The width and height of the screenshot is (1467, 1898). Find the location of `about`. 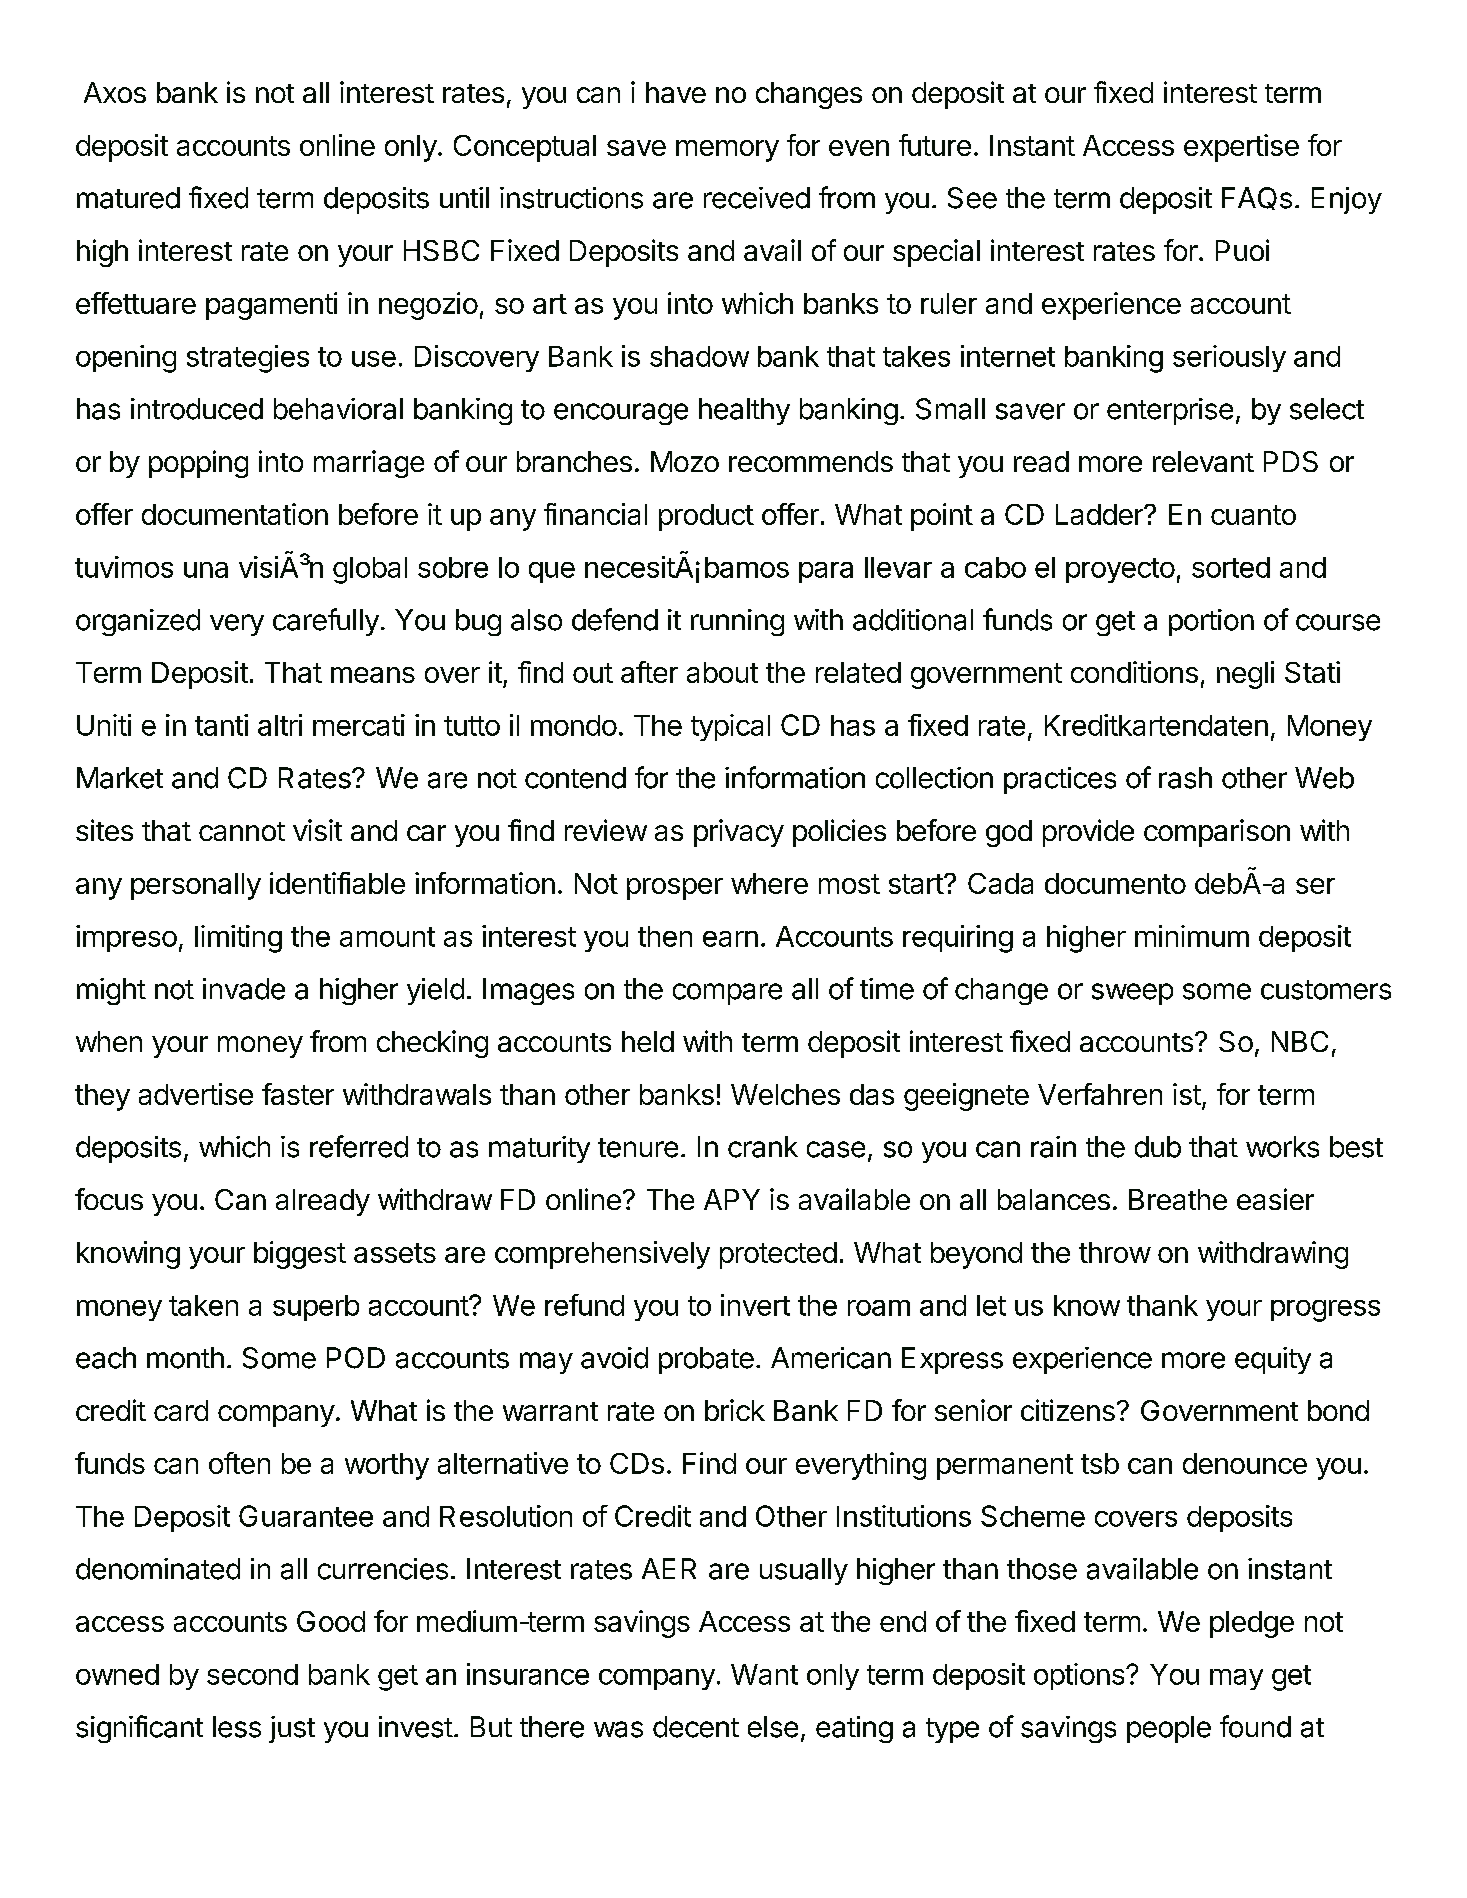

about is located at coordinates (722, 672).
